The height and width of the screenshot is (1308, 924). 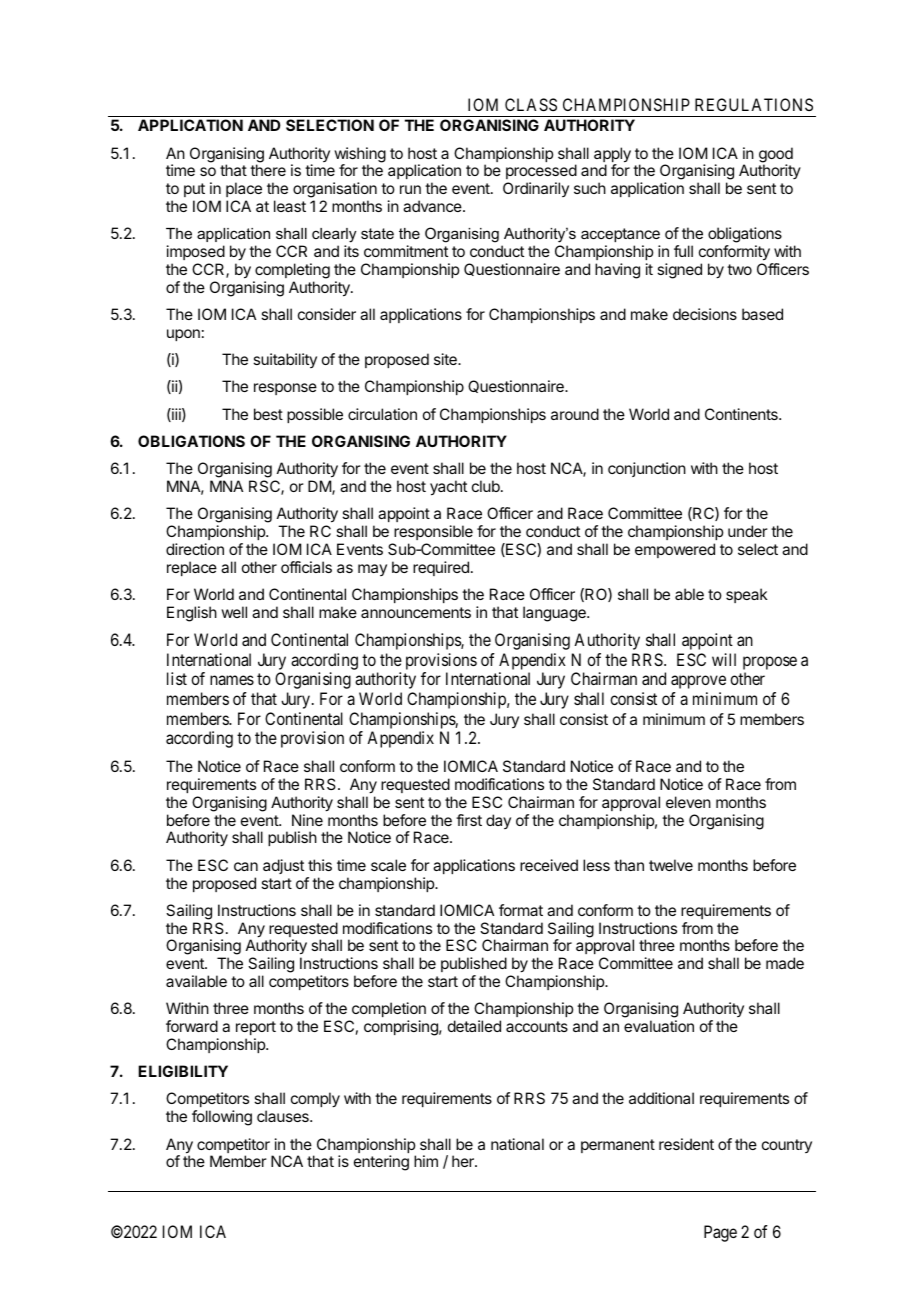 I want to click on announcements, so click(x=416, y=612).
